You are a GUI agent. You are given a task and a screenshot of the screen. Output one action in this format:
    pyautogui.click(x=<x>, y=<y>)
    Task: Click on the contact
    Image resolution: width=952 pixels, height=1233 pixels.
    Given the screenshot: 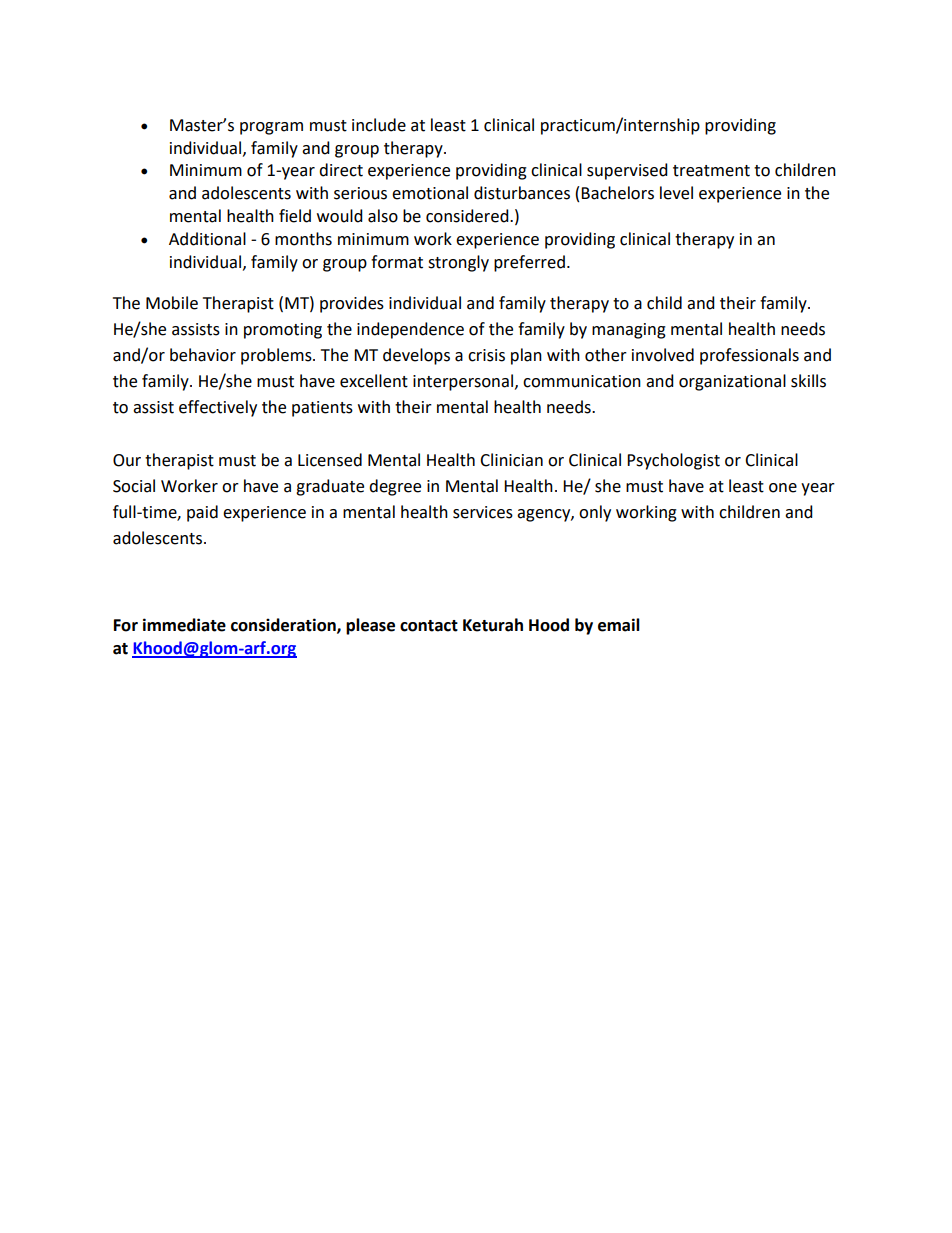 What is the action you would take?
    pyautogui.click(x=429, y=626)
